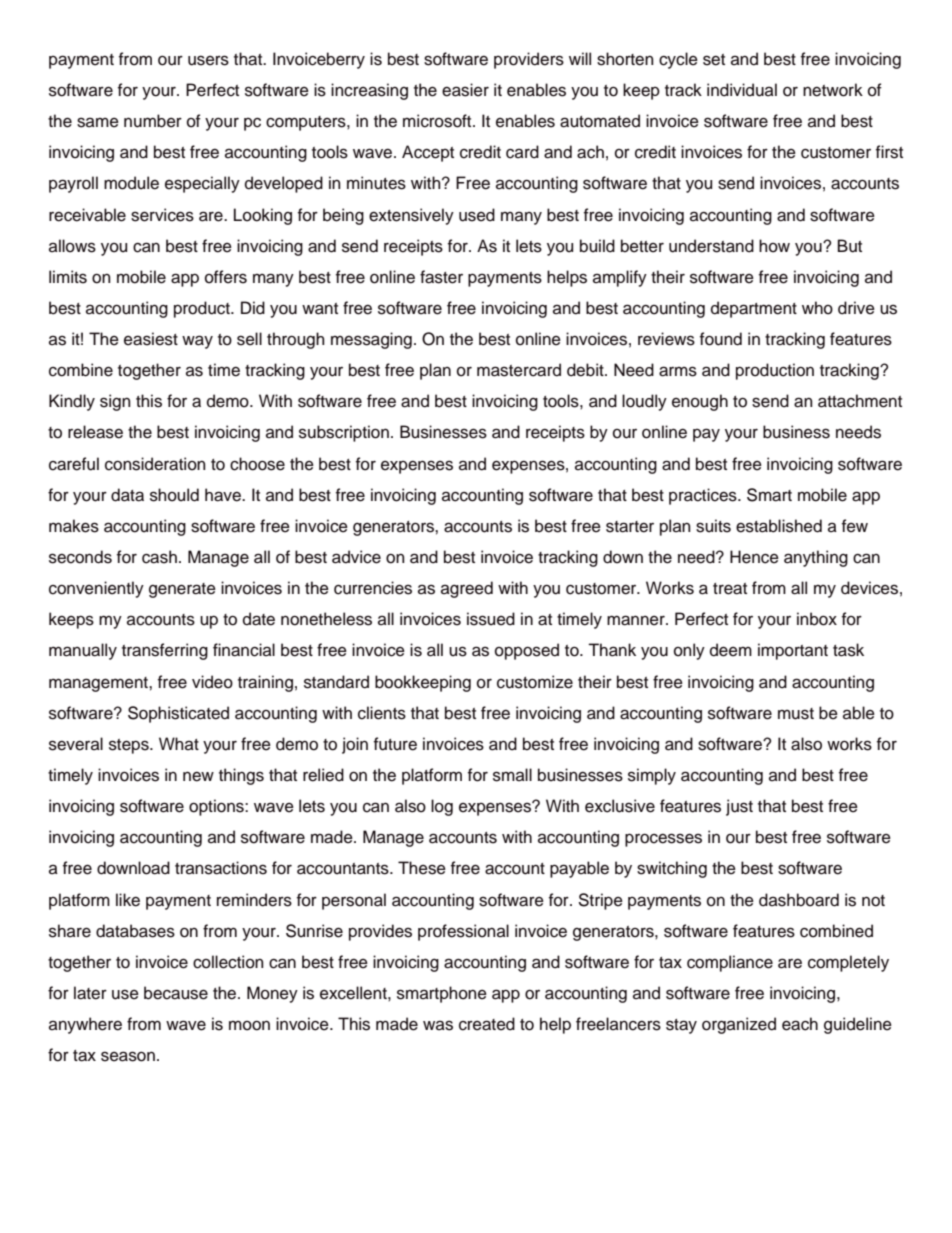 The width and height of the screenshot is (952, 1233). Describe the element at coordinates (159, 557) in the screenshot. I see `cash` at that location.
